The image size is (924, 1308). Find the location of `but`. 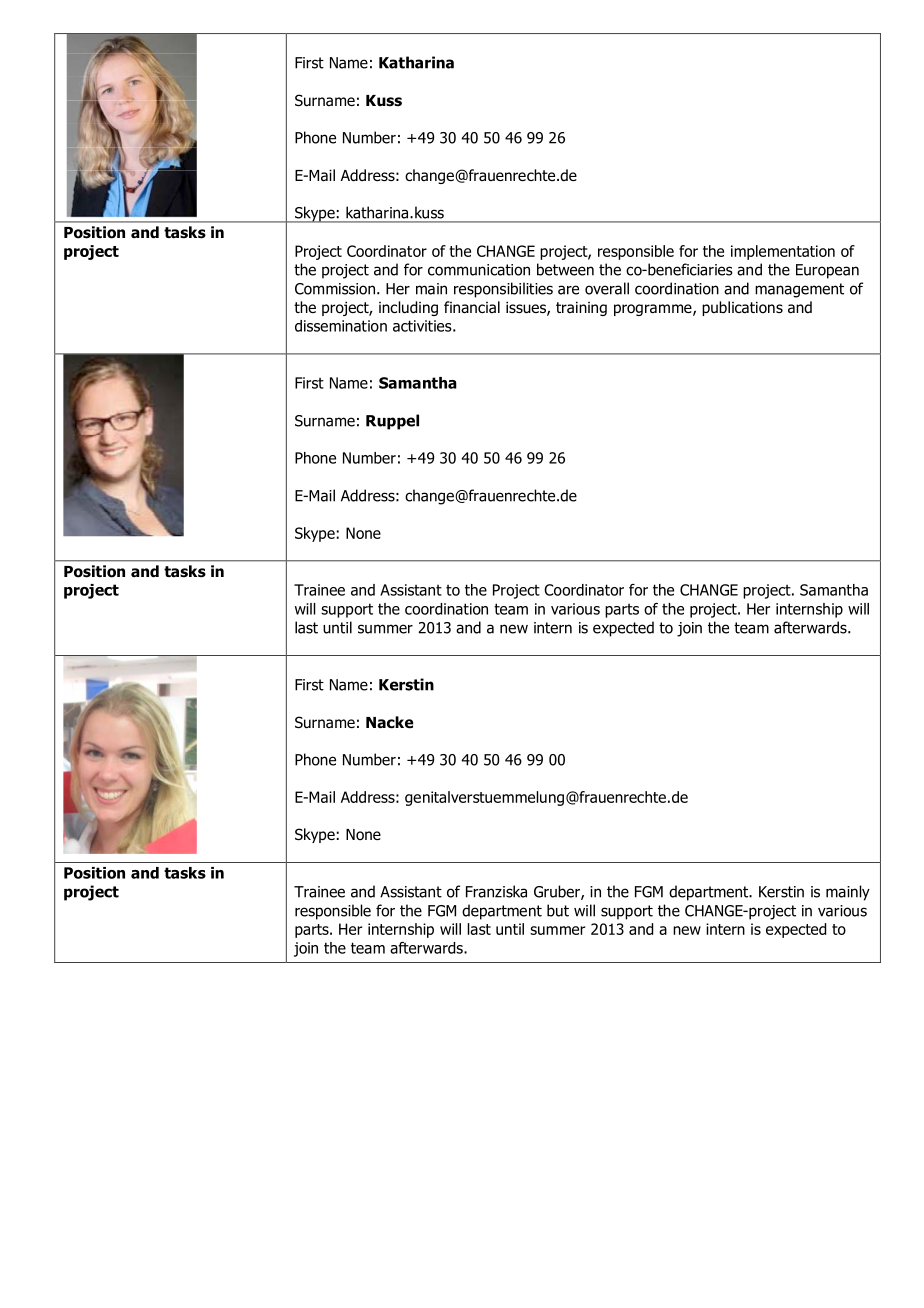

but is located at coordinates (558, 910).
